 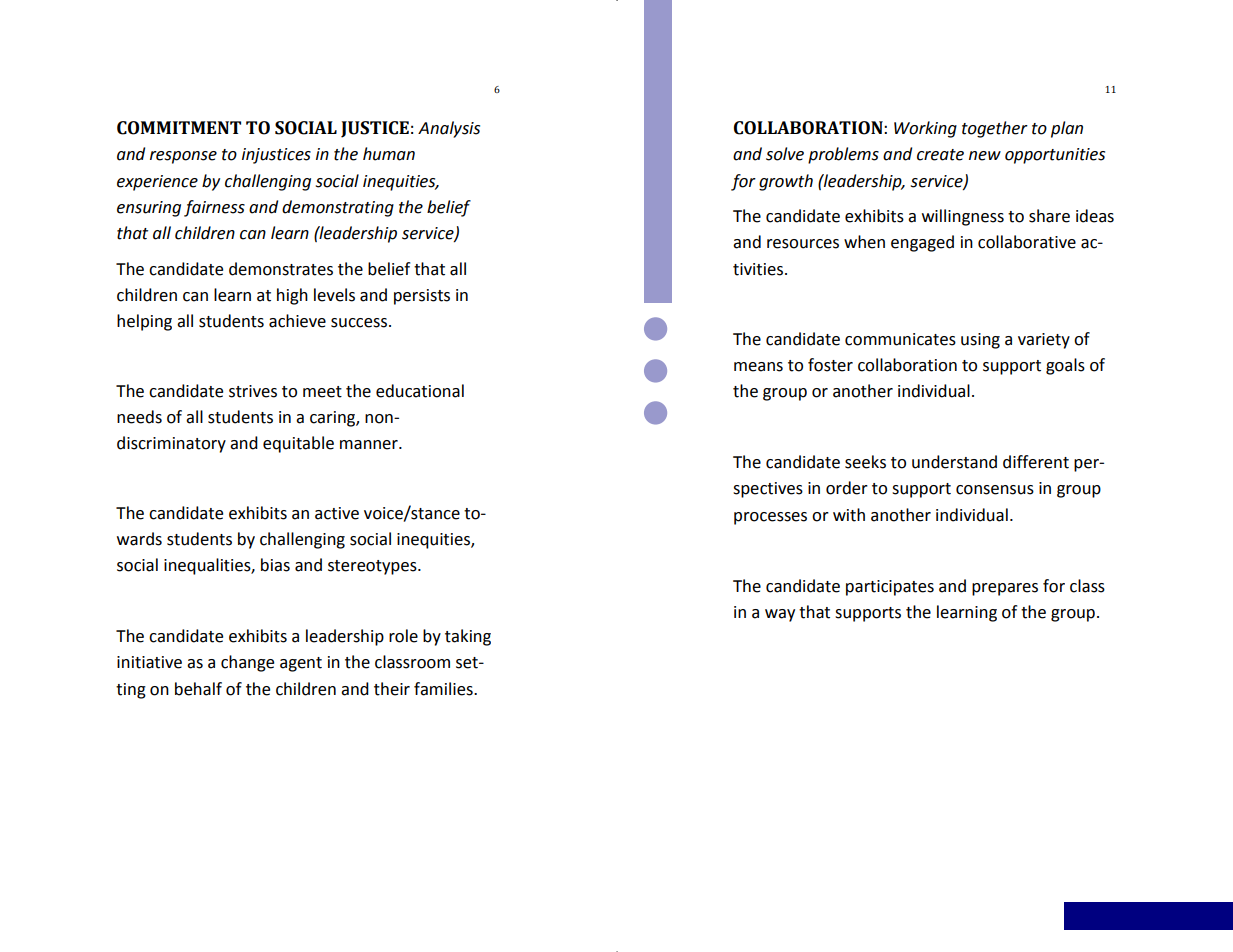 I want to click on solve, so click(x=785, y=154).
